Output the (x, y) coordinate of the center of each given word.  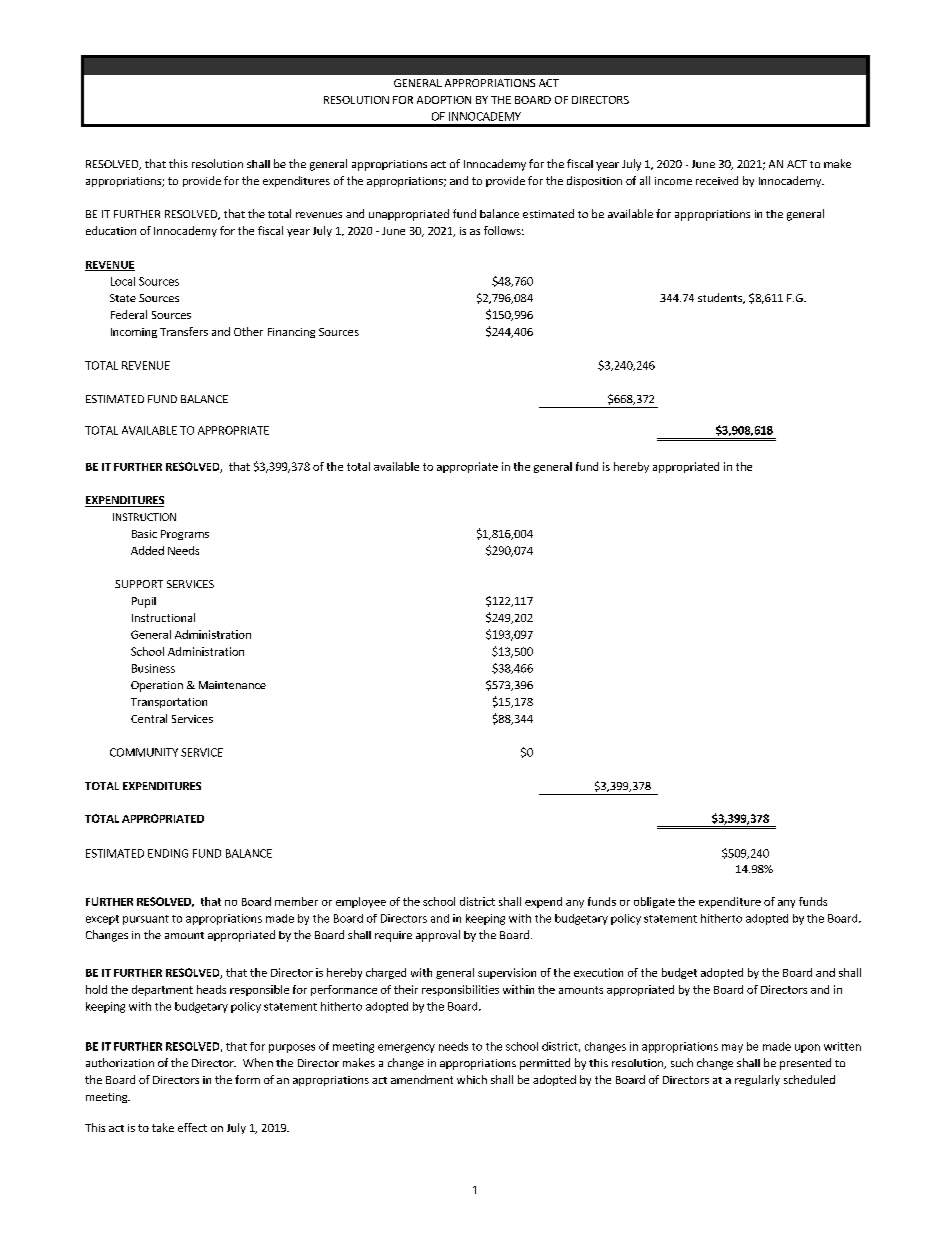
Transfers (184, 331)
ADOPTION (444, 100)
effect (192, 1127)
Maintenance (232, 685)
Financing (291, 333)
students (721, 298)
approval (438, 936)
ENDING (168, 853)
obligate (654, 902)
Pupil (144, 602)
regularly (757, 1080)
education (111, 230)
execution (598, 972)
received (717, 180)
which (472, 1079)
